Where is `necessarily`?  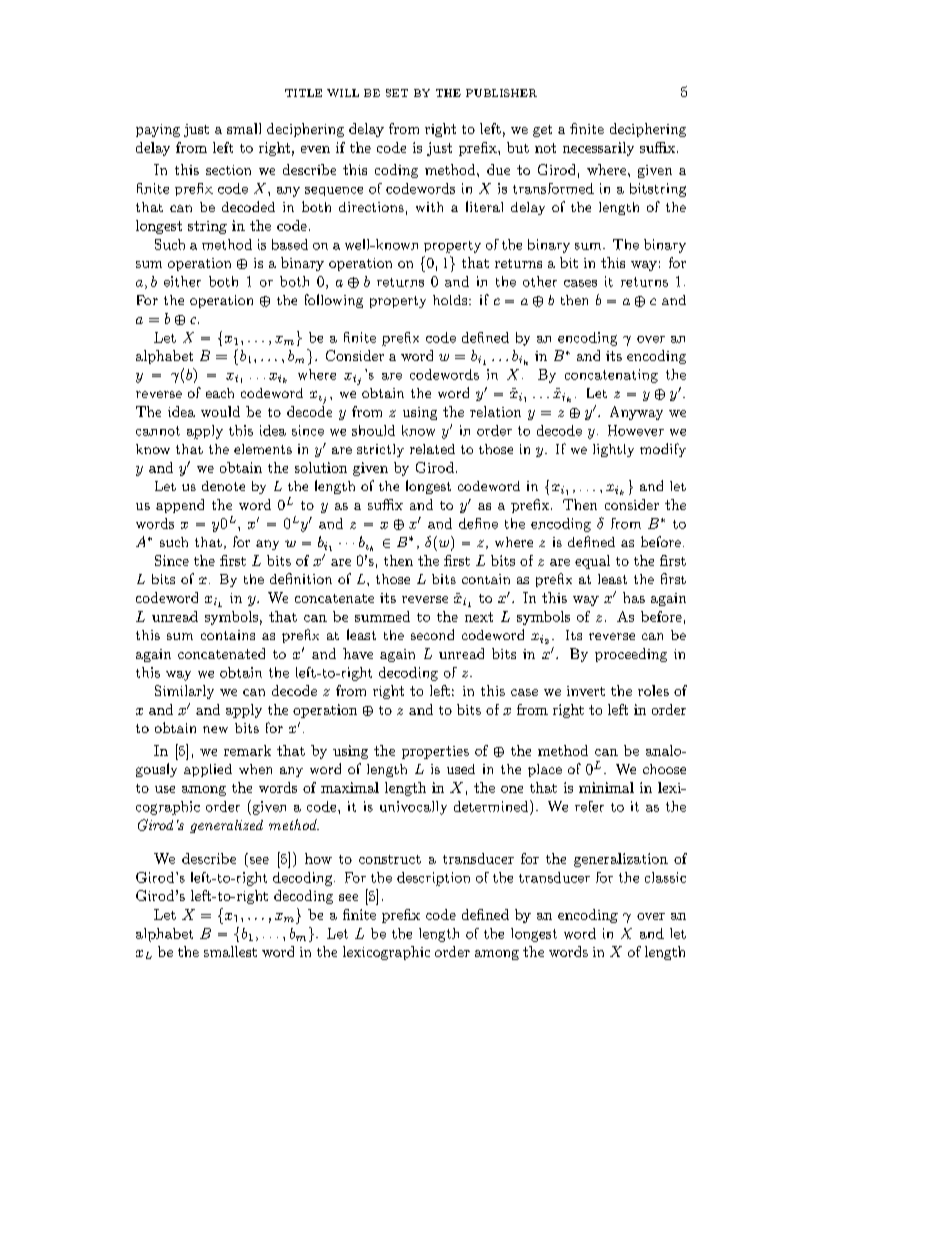
necessarily is located at coordinates (598, 149).
